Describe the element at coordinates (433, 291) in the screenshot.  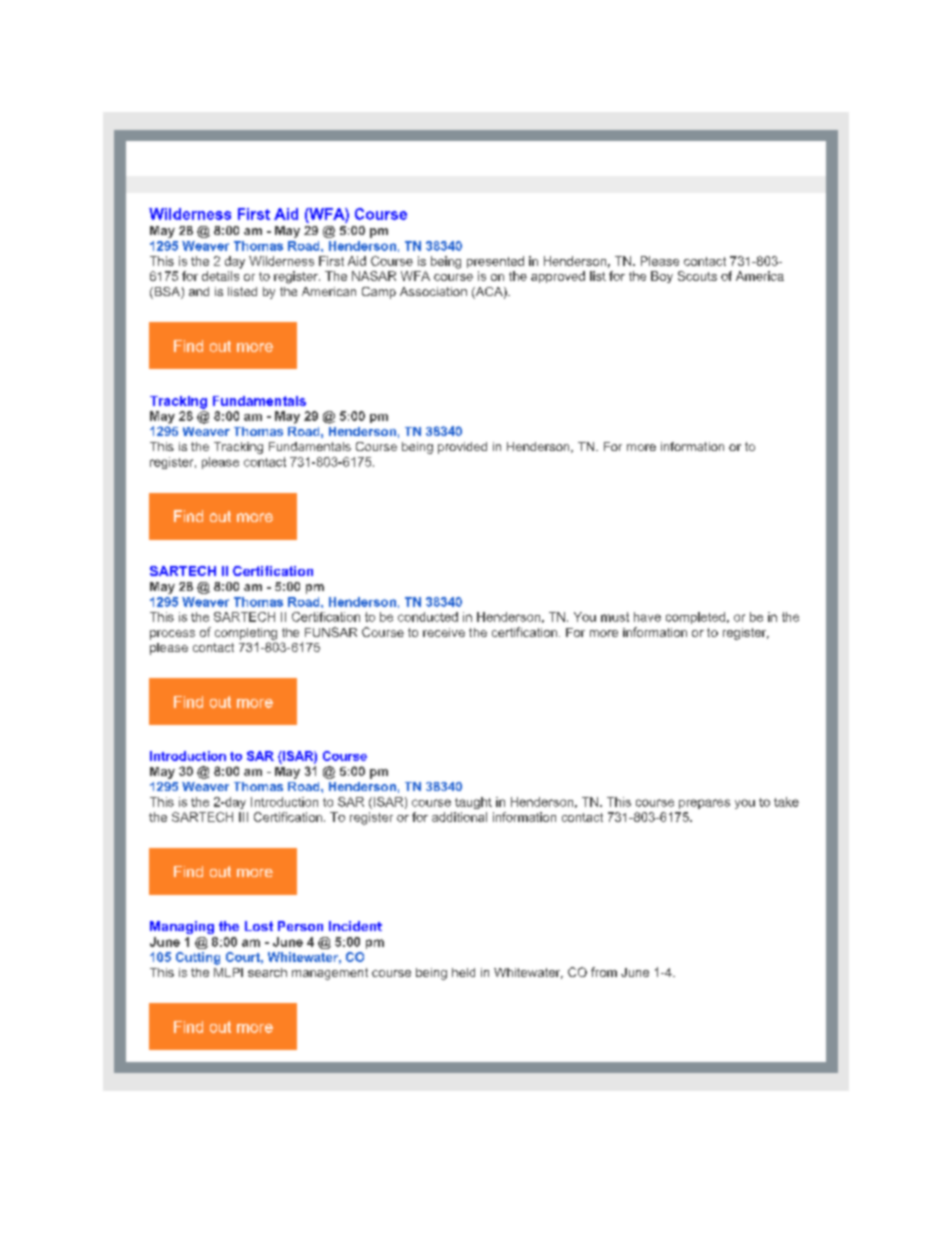
I see `Association` at that location.
